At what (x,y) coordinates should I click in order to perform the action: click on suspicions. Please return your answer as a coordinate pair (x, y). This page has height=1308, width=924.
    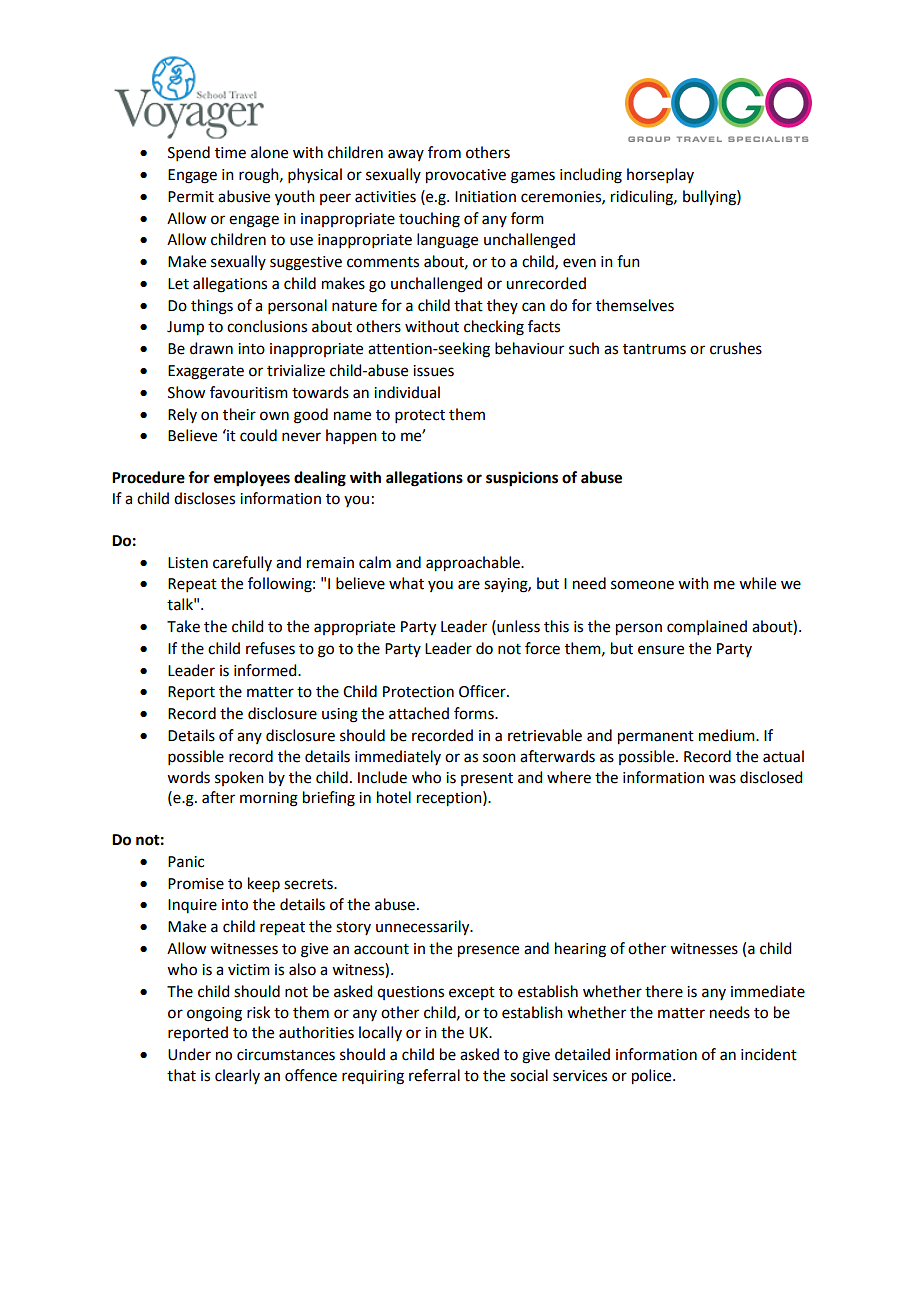
    Looking at the image, I should click on (522, 479).
